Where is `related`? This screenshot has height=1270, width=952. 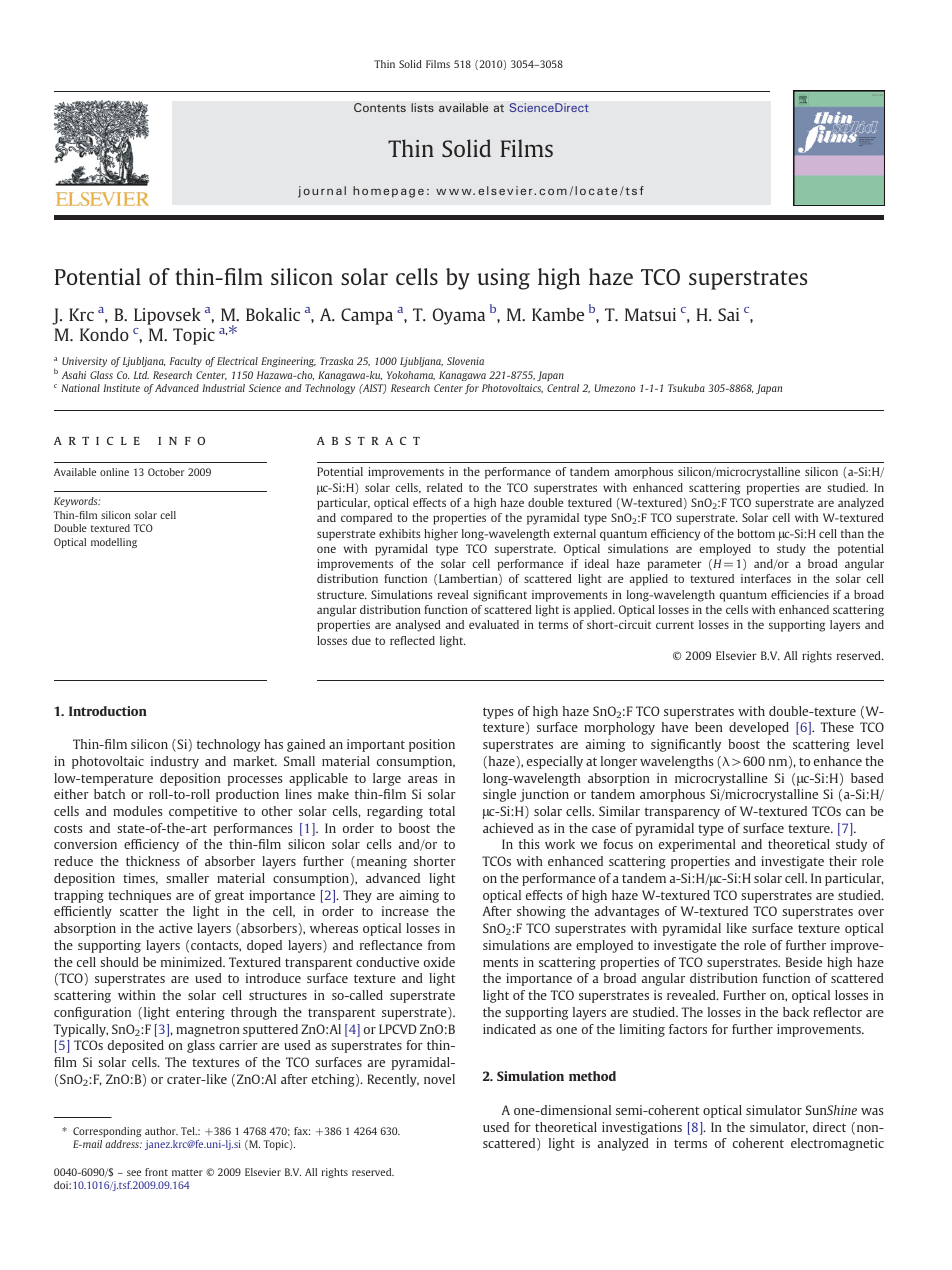 related is located at coordinates (445, 487).
